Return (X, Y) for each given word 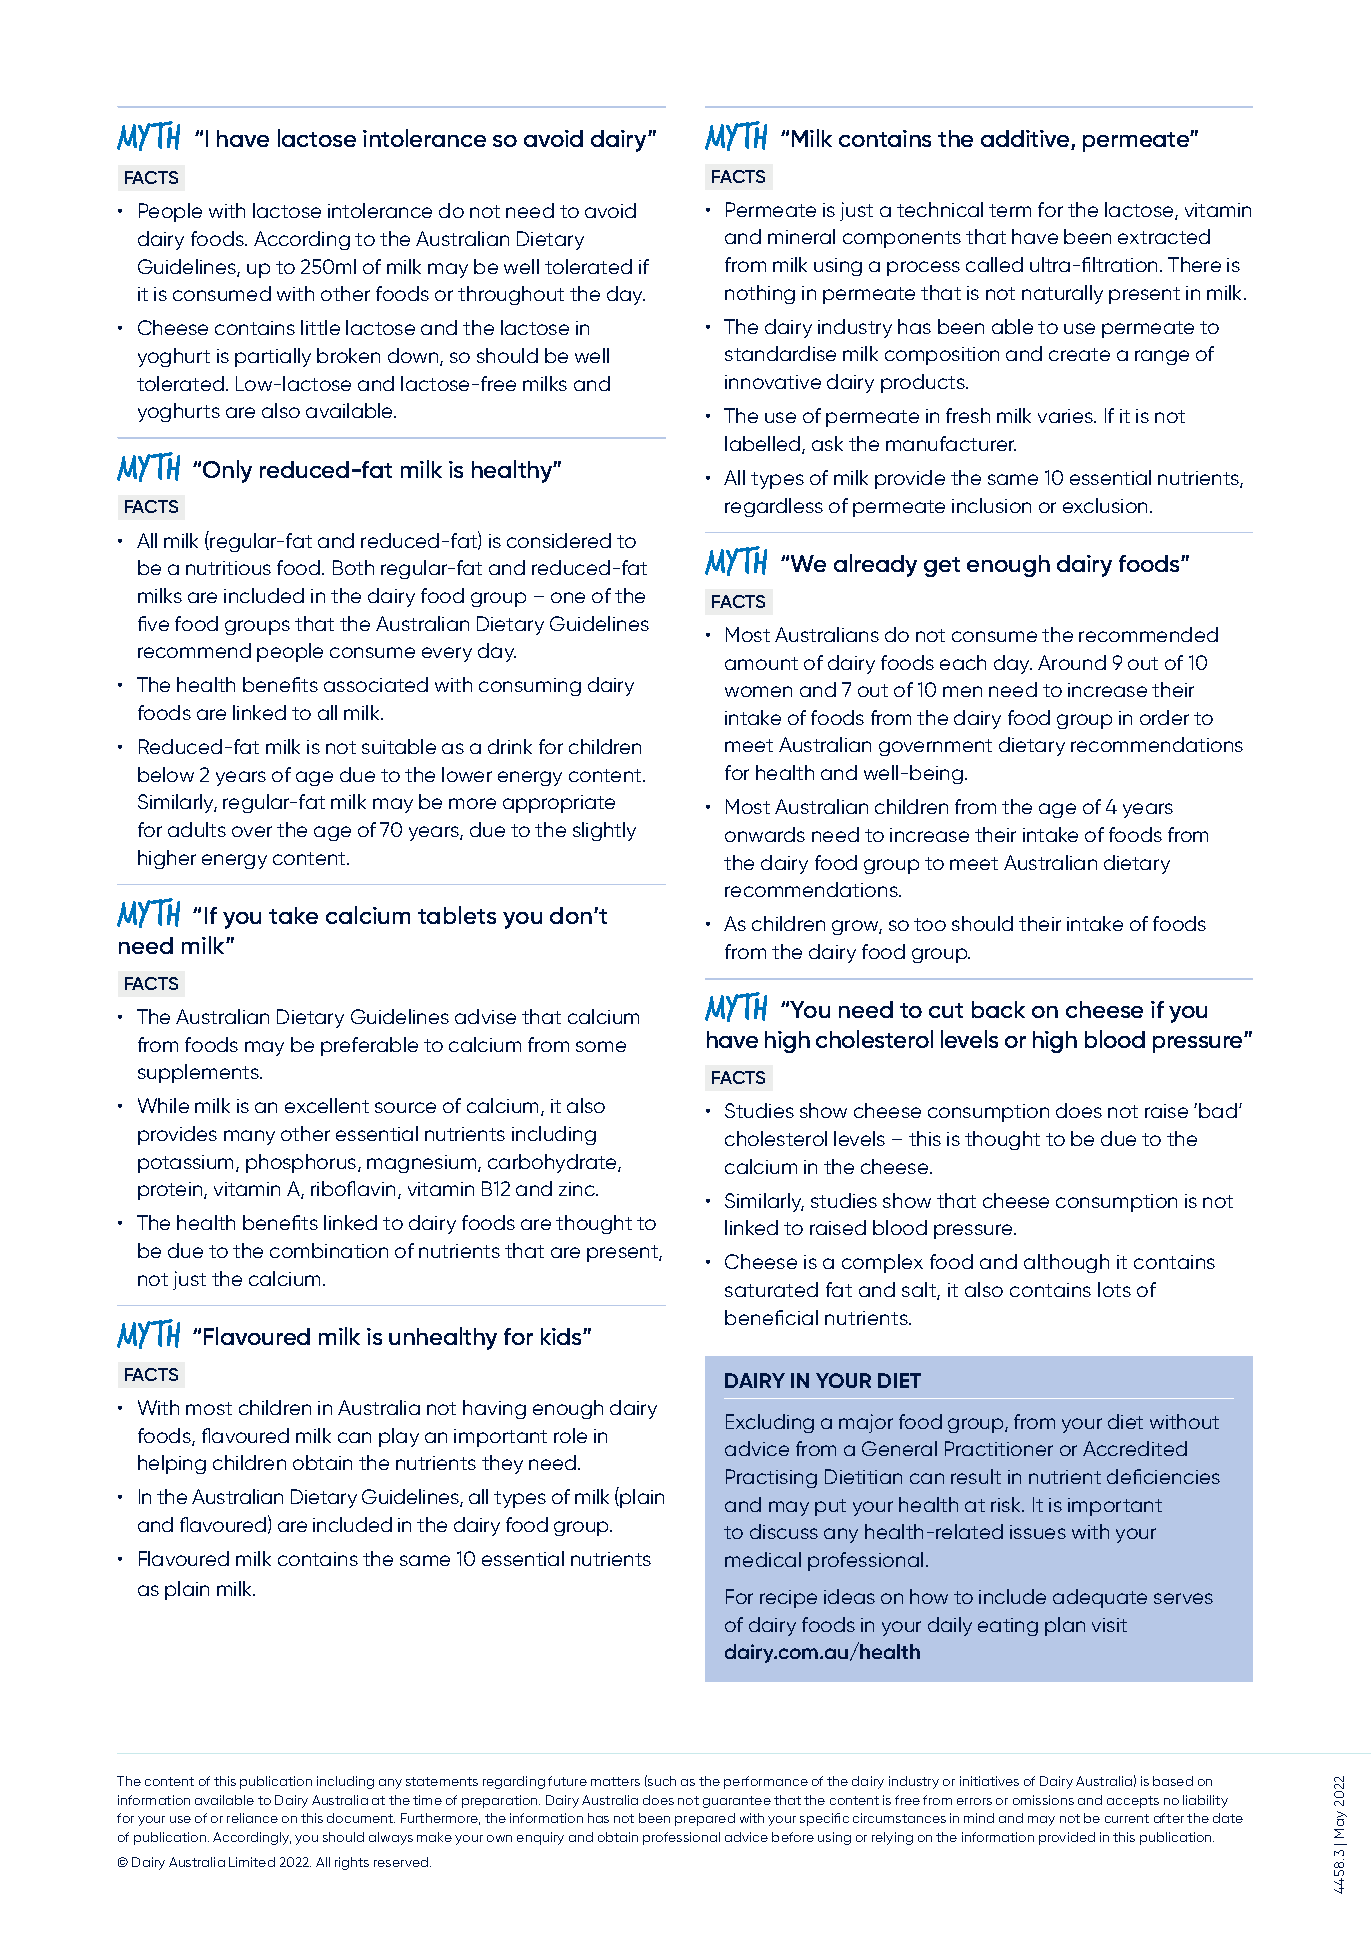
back (998, 1009)
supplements (199, 1073)
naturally (1062, 294)
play (399, 1437)
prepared (705, 1819)
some (601, 1046)
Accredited (1135, 1448)
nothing (760, 294)
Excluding (770, 1423)
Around (1072, 662)
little (320, 327)
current (1127, 1818)
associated (376, 684)
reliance (252, 1818)
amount (761, 663)
